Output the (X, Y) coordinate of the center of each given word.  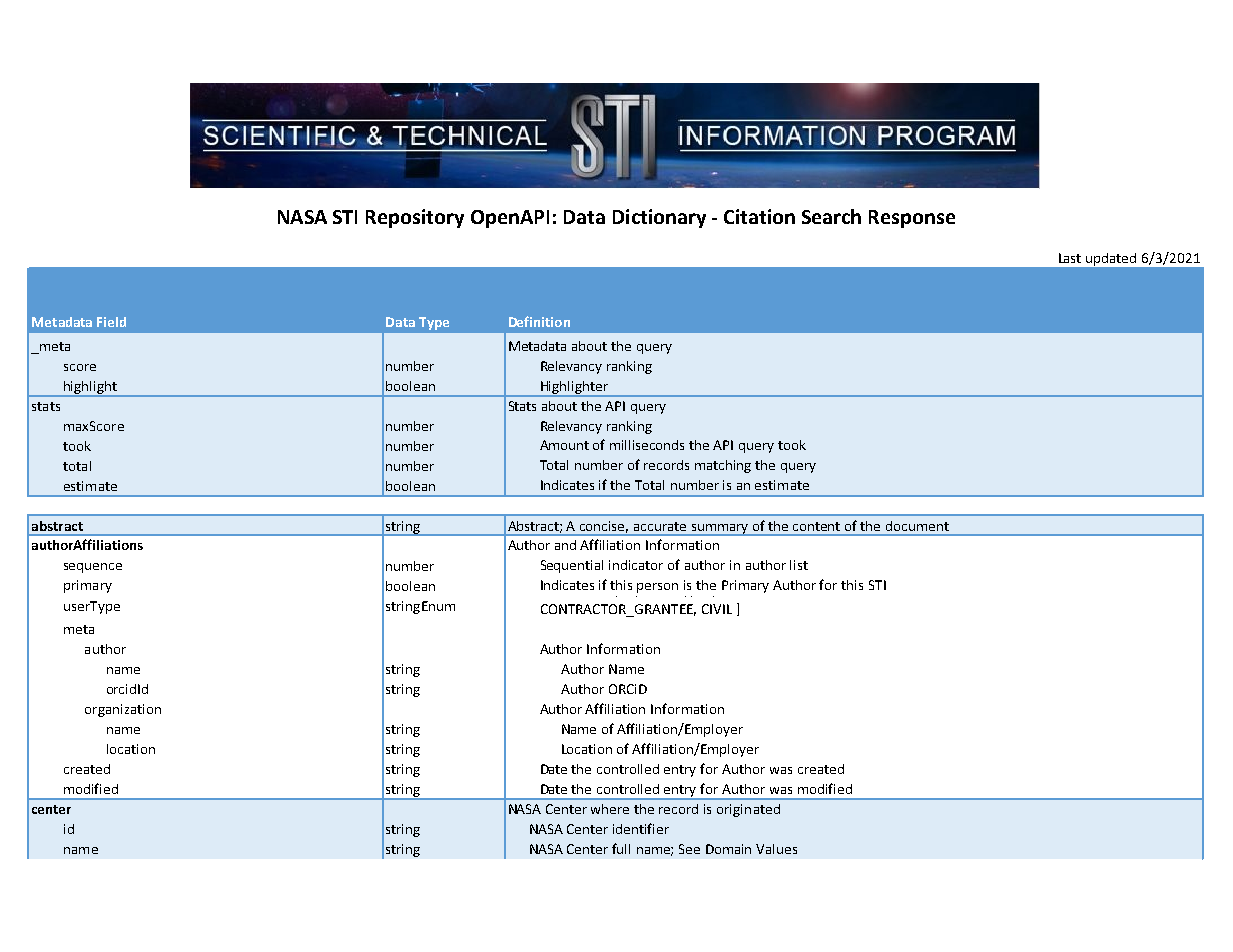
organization (123, 710)
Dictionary (659, 218)
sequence (93, 568)
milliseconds (647, 445)
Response (912, 219)
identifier (641, 828)
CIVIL (717, 609)
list (799, 565)
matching (723, 466)
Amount (564, 445)
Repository (415, 218)
